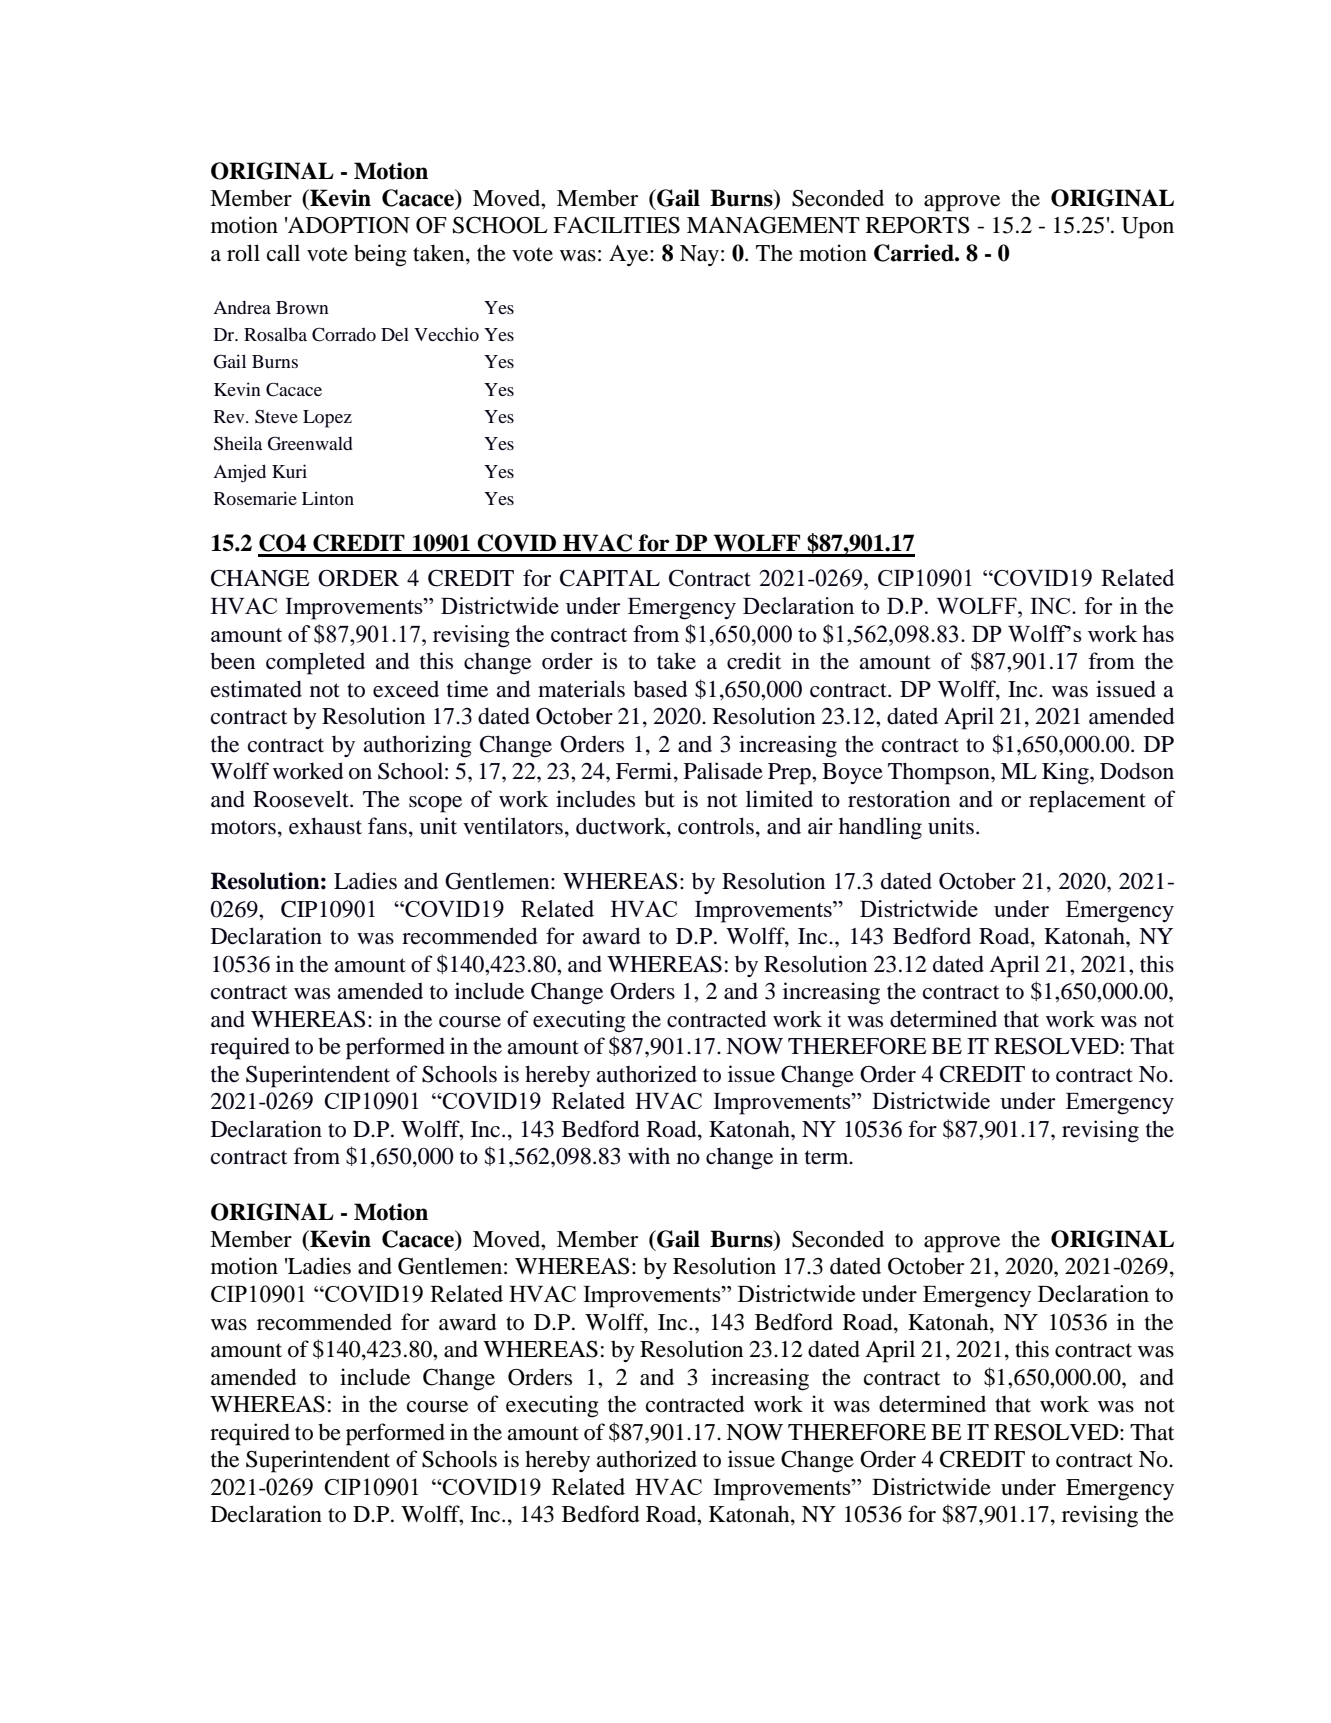  Describe the element at coordinates (649, 1155) in the screenshot. I see `with` at that location.
